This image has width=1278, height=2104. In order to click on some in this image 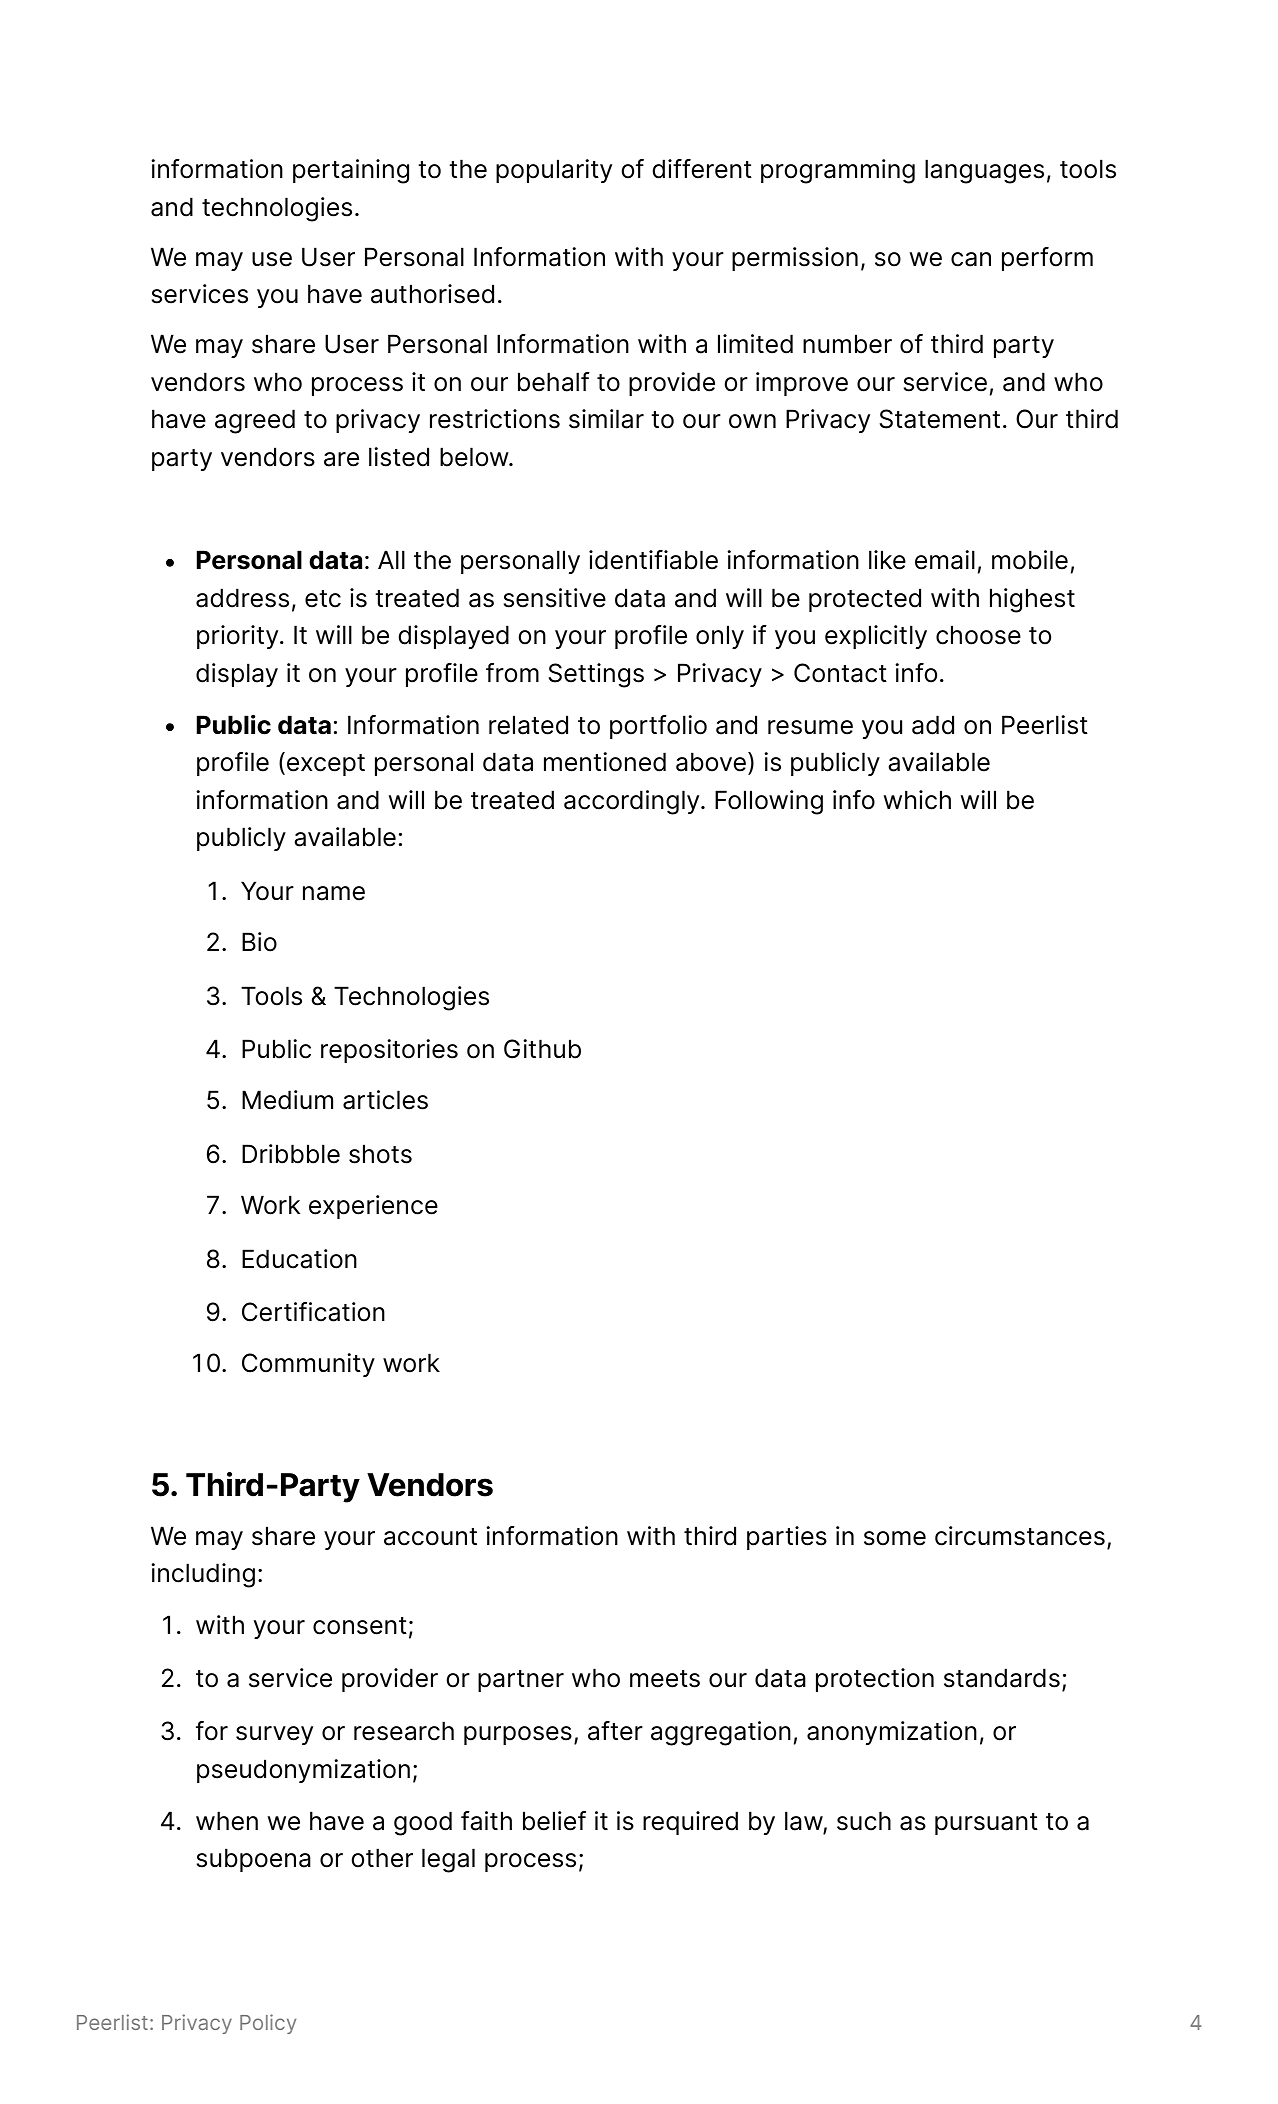, I will do `click(895, 1538)`.
